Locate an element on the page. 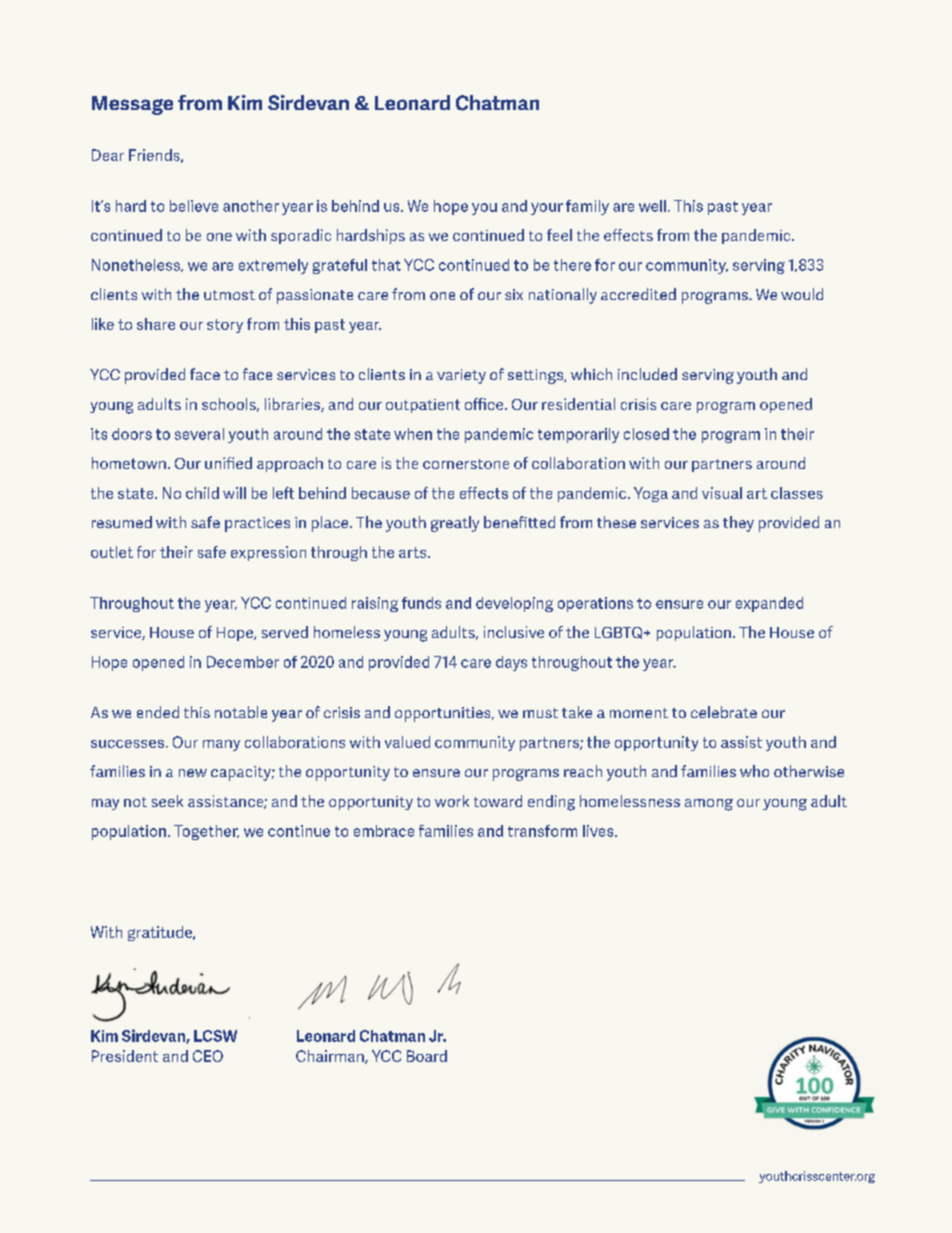 This page has height=1233, width=952. LCSW is located at coordinates (215, 1036).
